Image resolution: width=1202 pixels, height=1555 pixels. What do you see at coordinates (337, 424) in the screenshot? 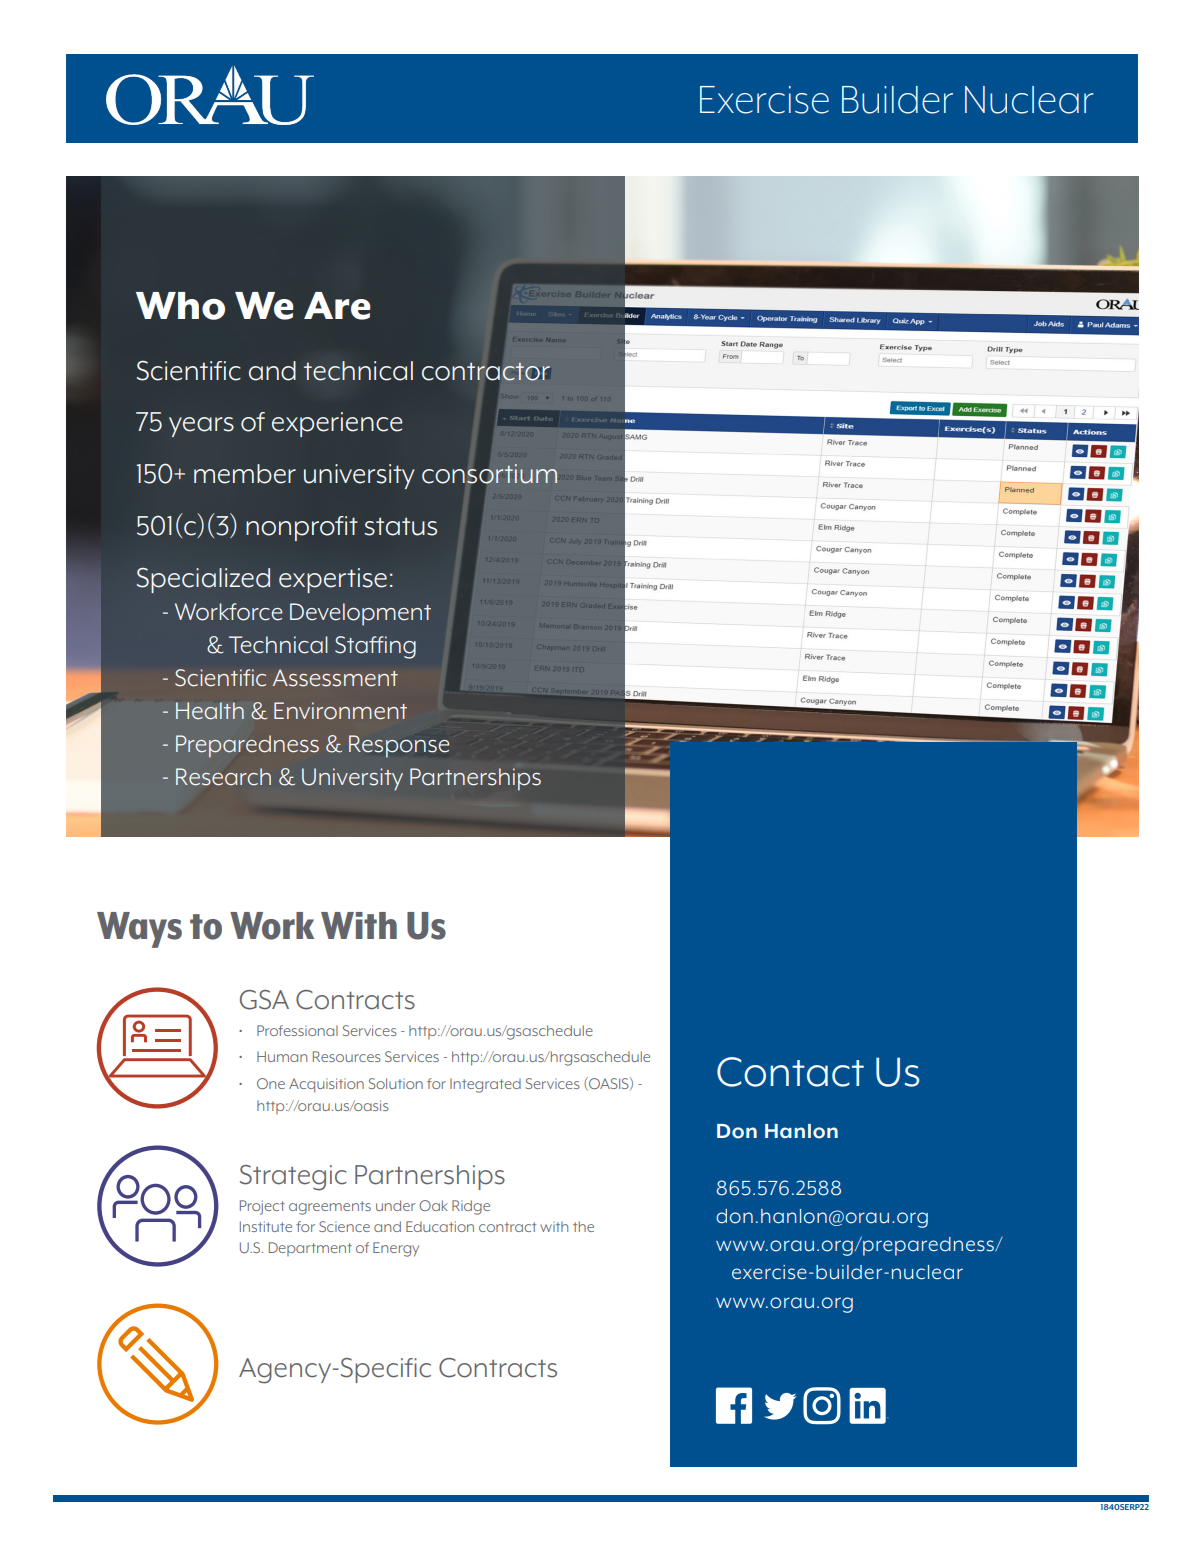
I see `experience` at bounding box center [337, 424].
